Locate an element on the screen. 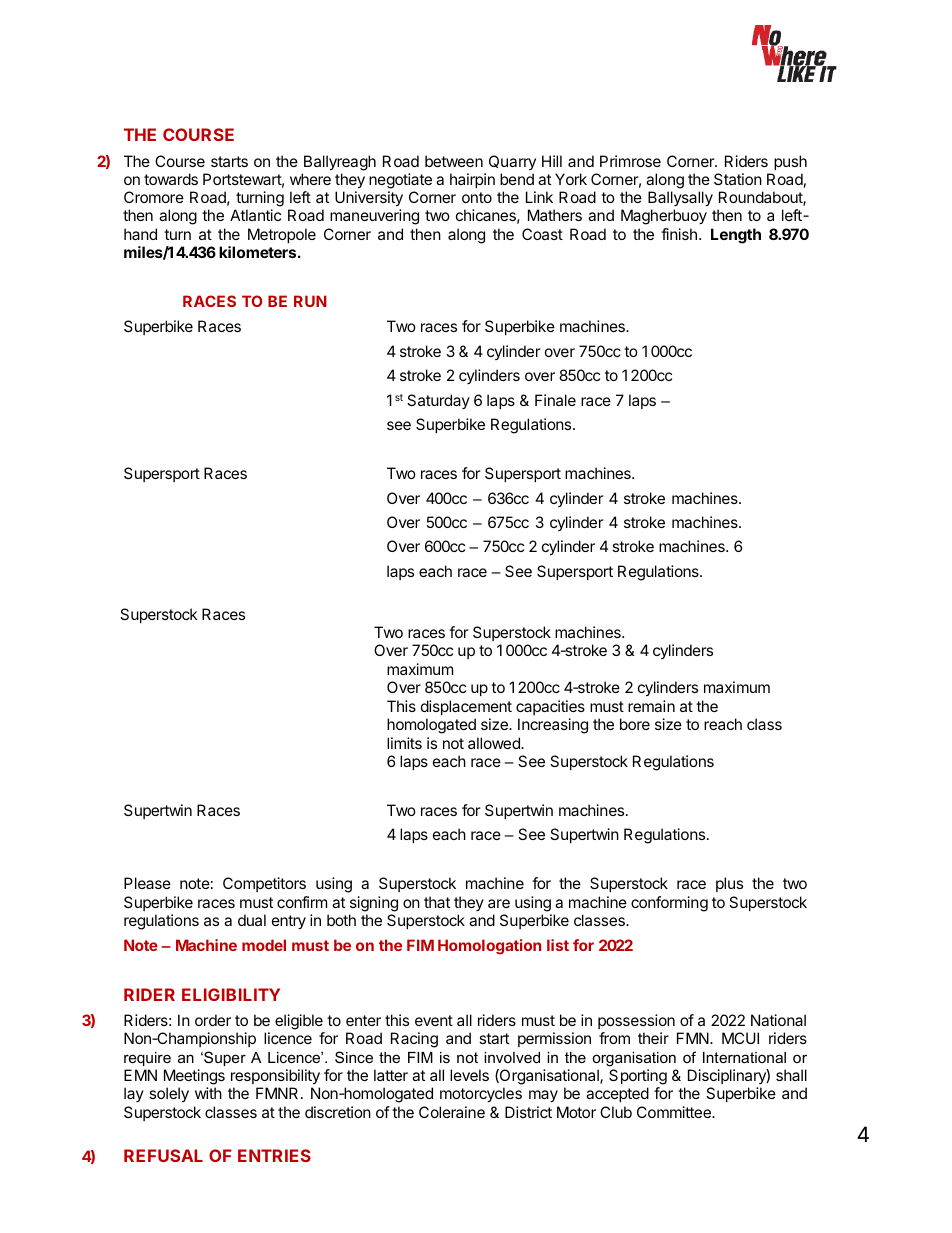  towards is located at coordinates (171, 179).
